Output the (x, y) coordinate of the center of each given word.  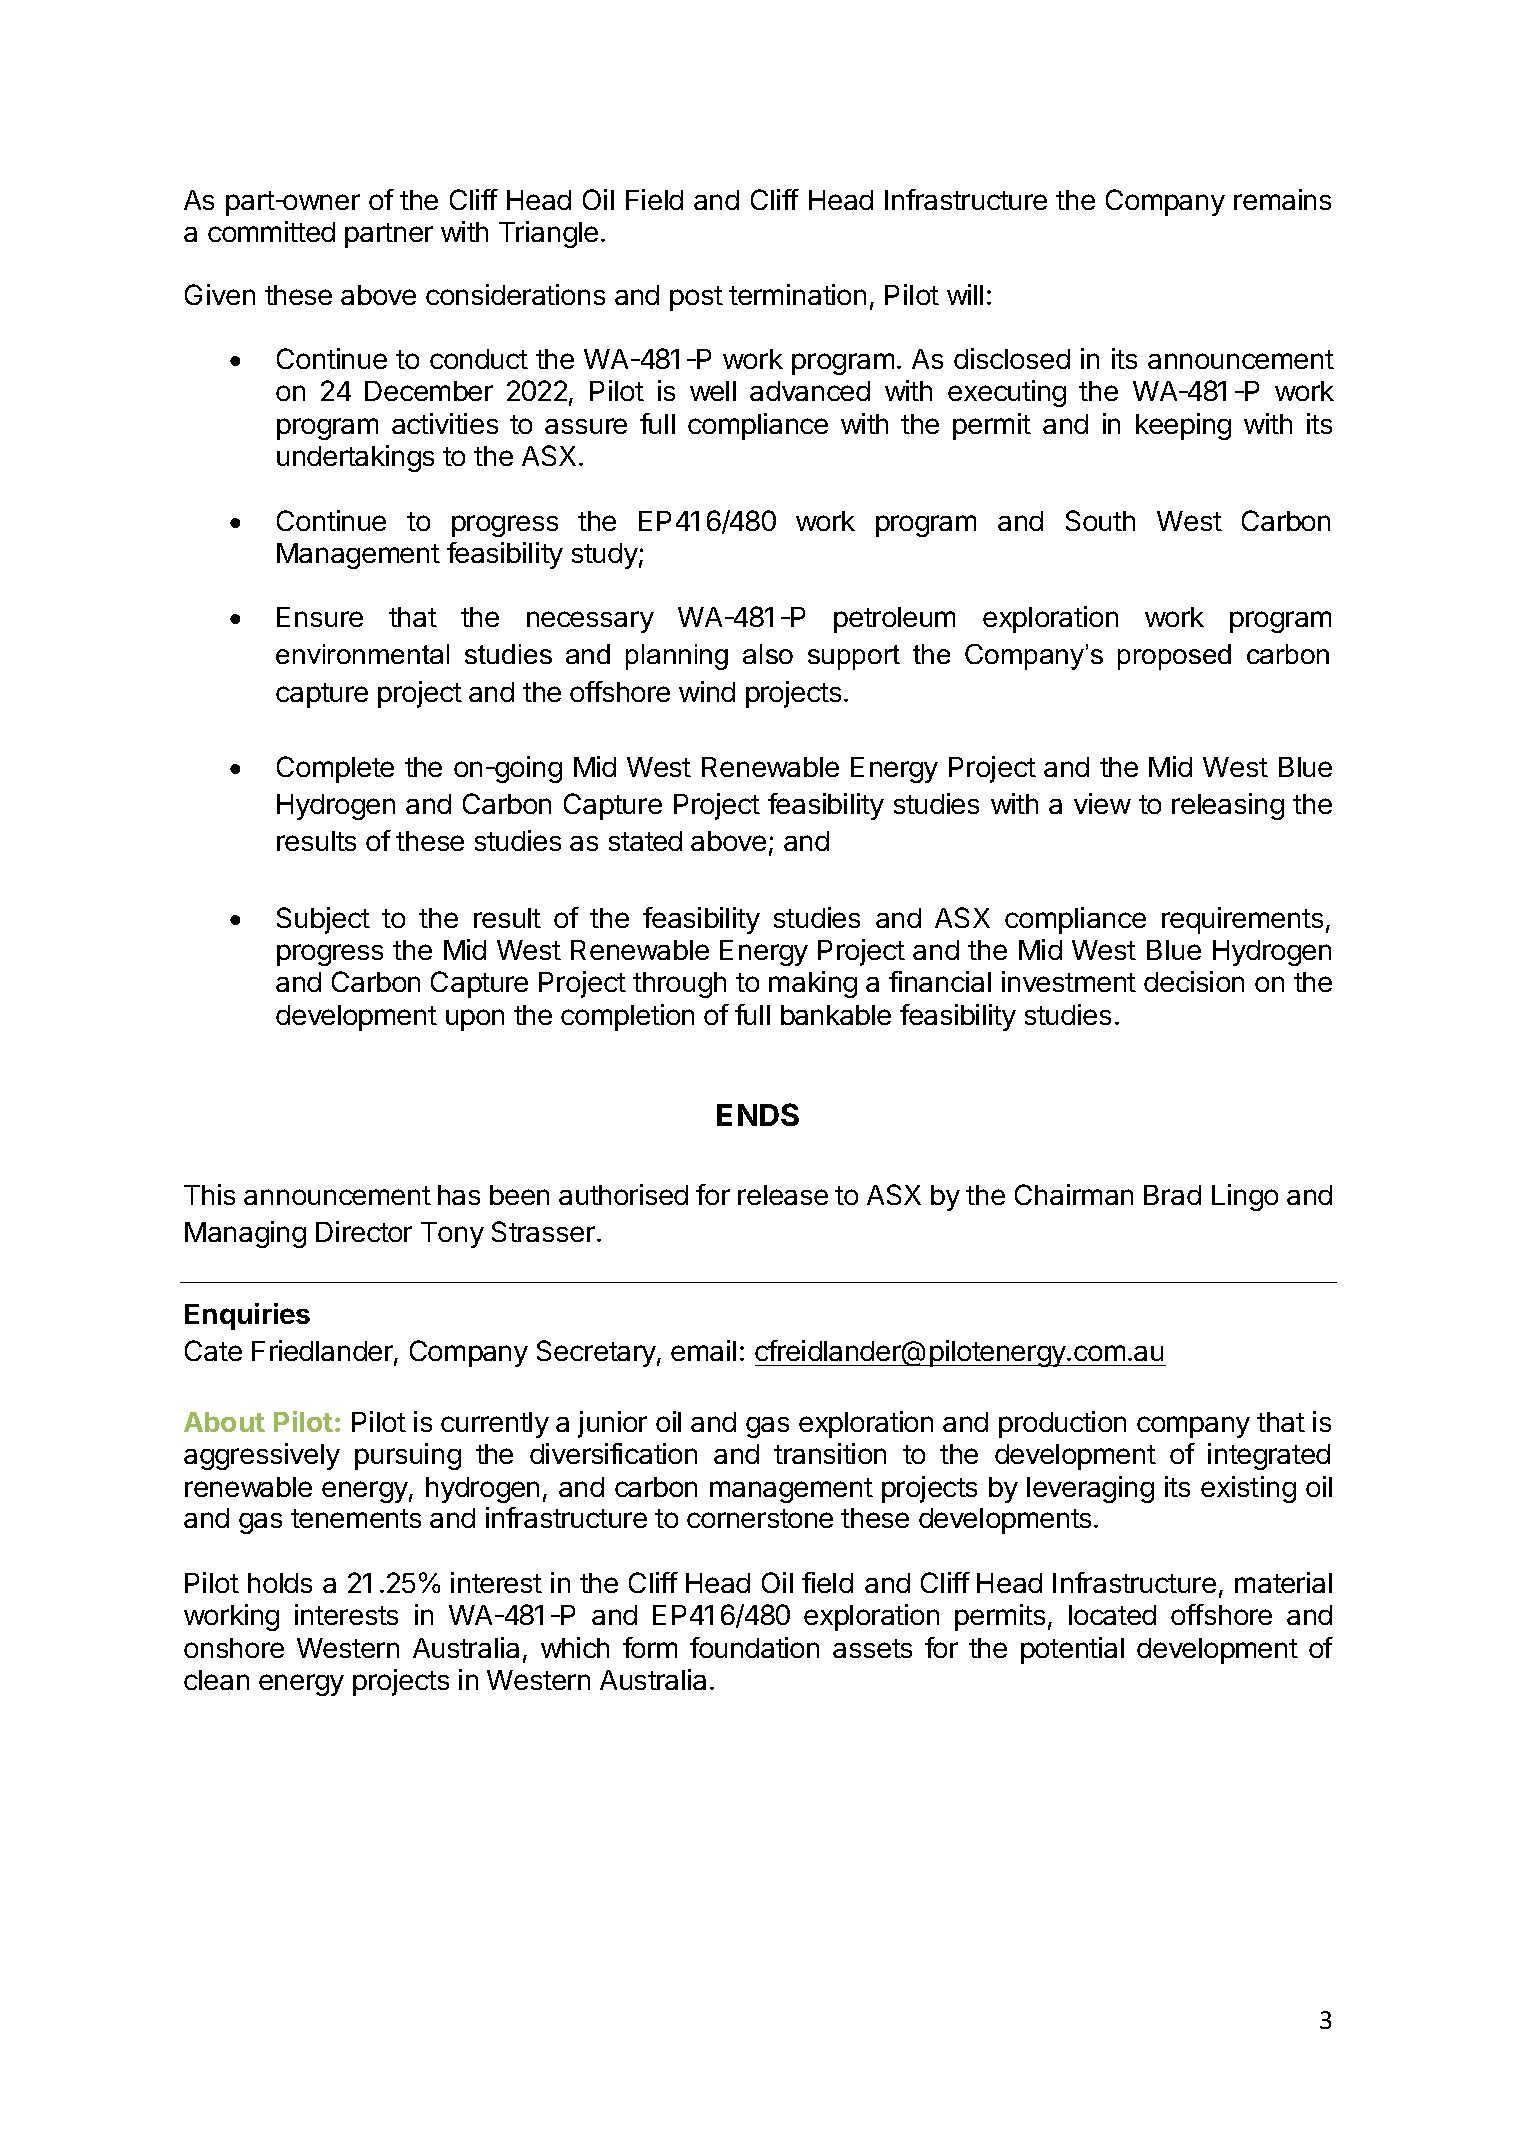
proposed (1174, 657)
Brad (1172, 1195)
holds (280, 1583)
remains (1282, 199)
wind (707, 691)
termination (797, 294)
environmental (362, 654)
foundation (754, 1647)
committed (271, 231)
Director (364, 1231)
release (783, 1195)
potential (1072, 1650)
